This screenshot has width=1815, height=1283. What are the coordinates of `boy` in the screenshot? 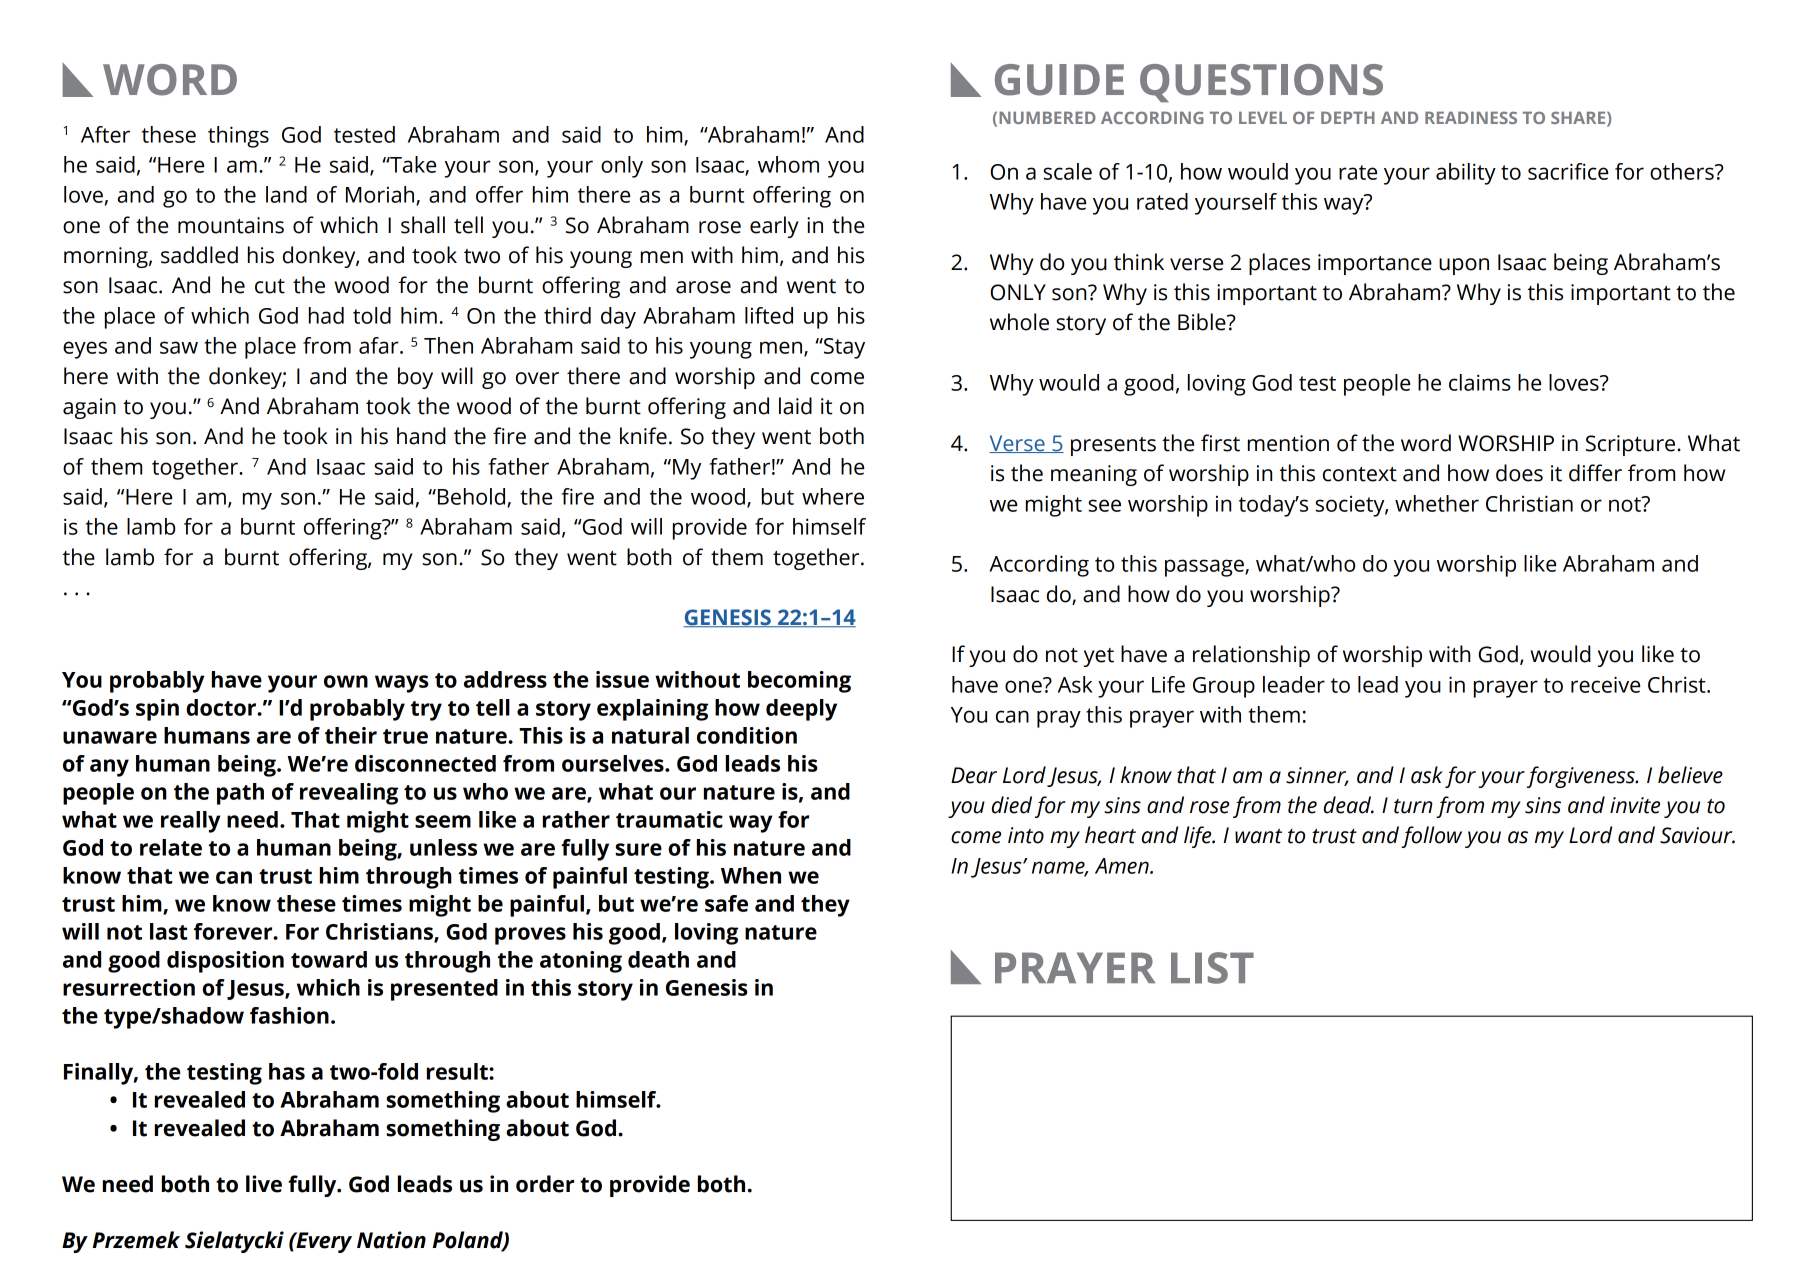 It's located at (415, 378).
